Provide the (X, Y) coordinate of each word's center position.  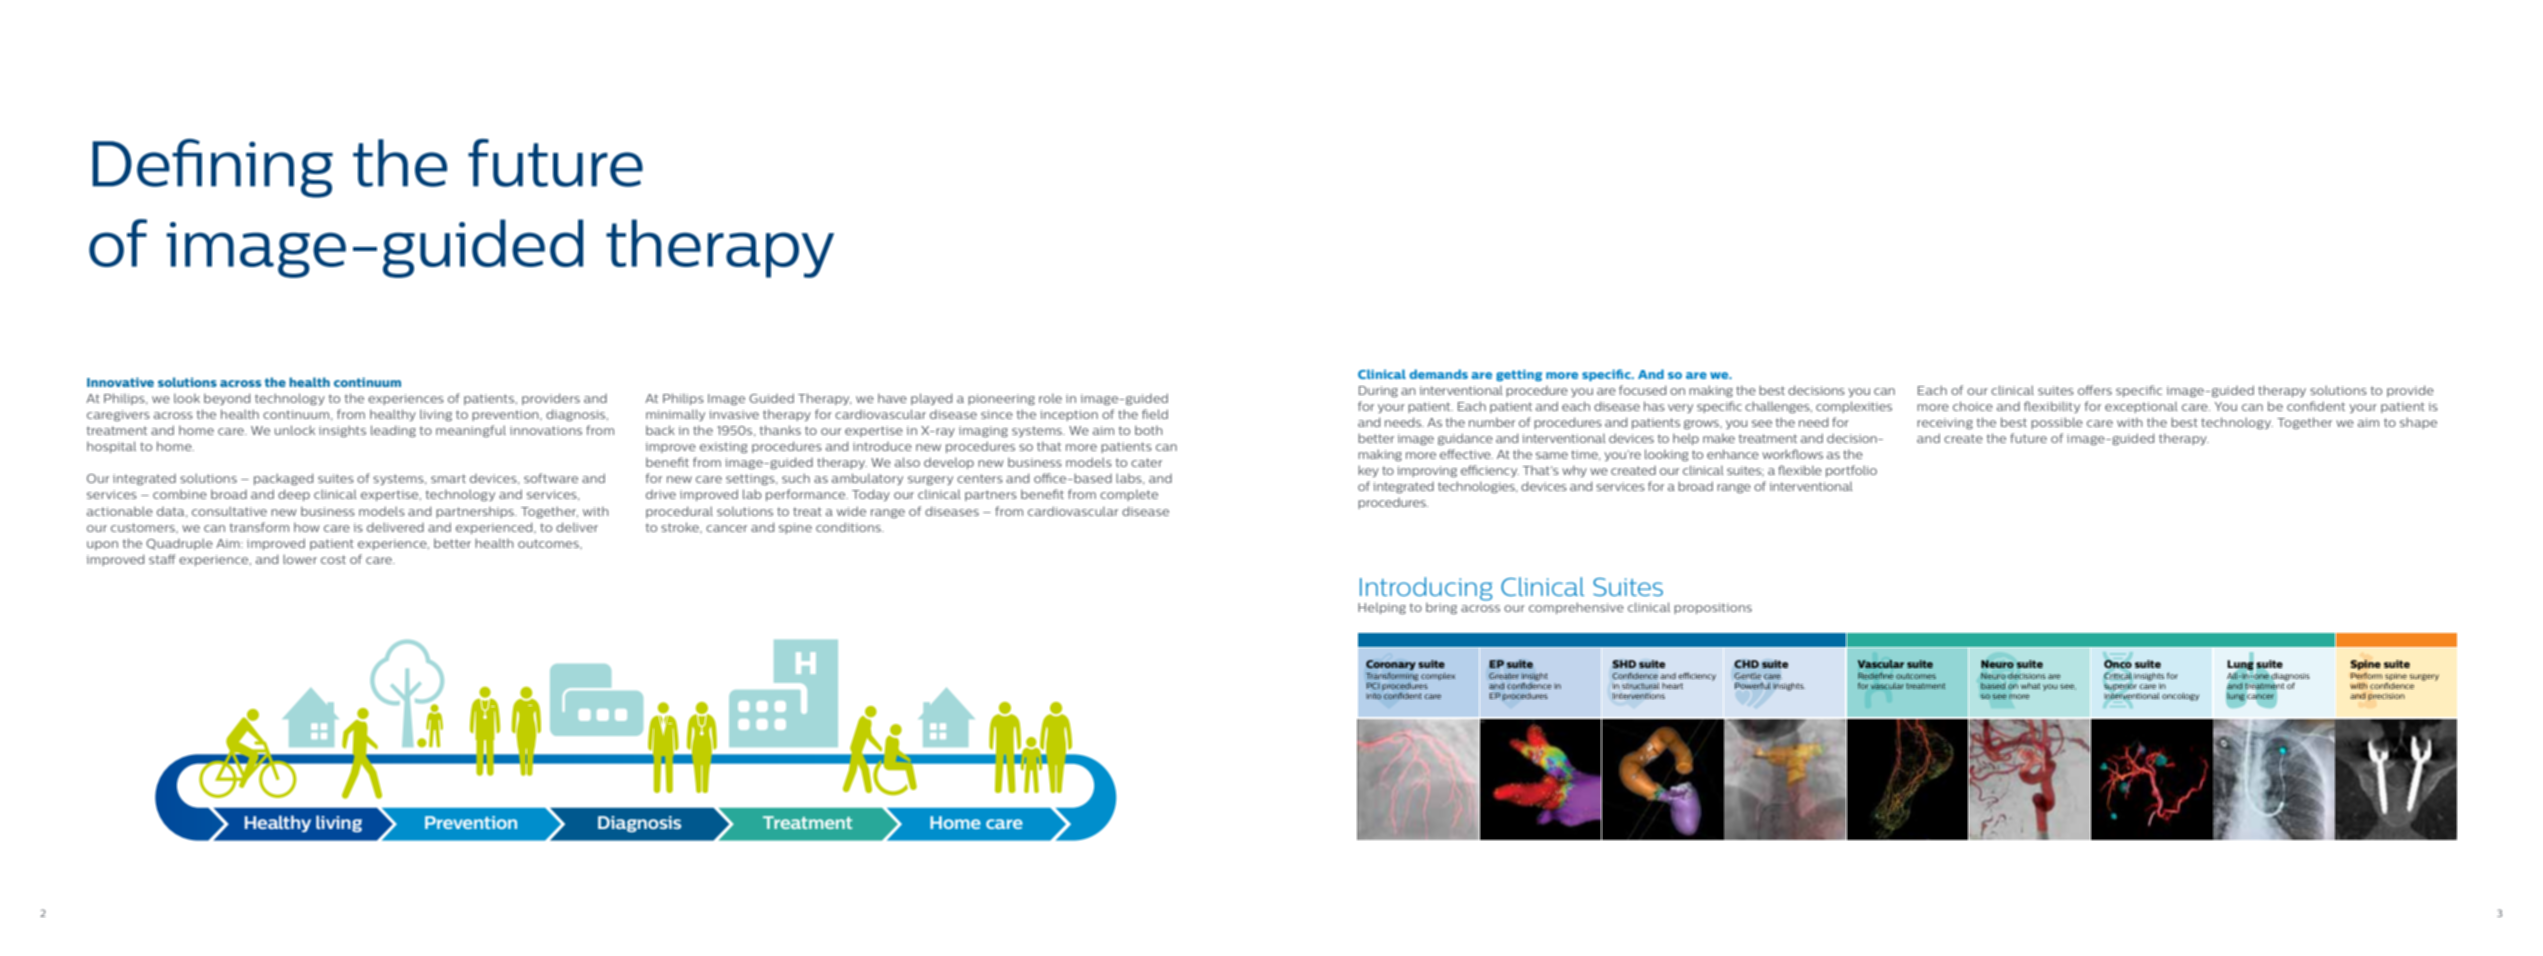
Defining (212, 168)
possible (2057, 423)
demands (1438, 374)
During (1378, 391)
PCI (1373, 686)
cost (333, 559)
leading (393, 431)
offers (2095, 390)
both (1149, 430)
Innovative (120, 382)
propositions (1713, 608)
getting (1519, 375)
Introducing (1426, 590)
